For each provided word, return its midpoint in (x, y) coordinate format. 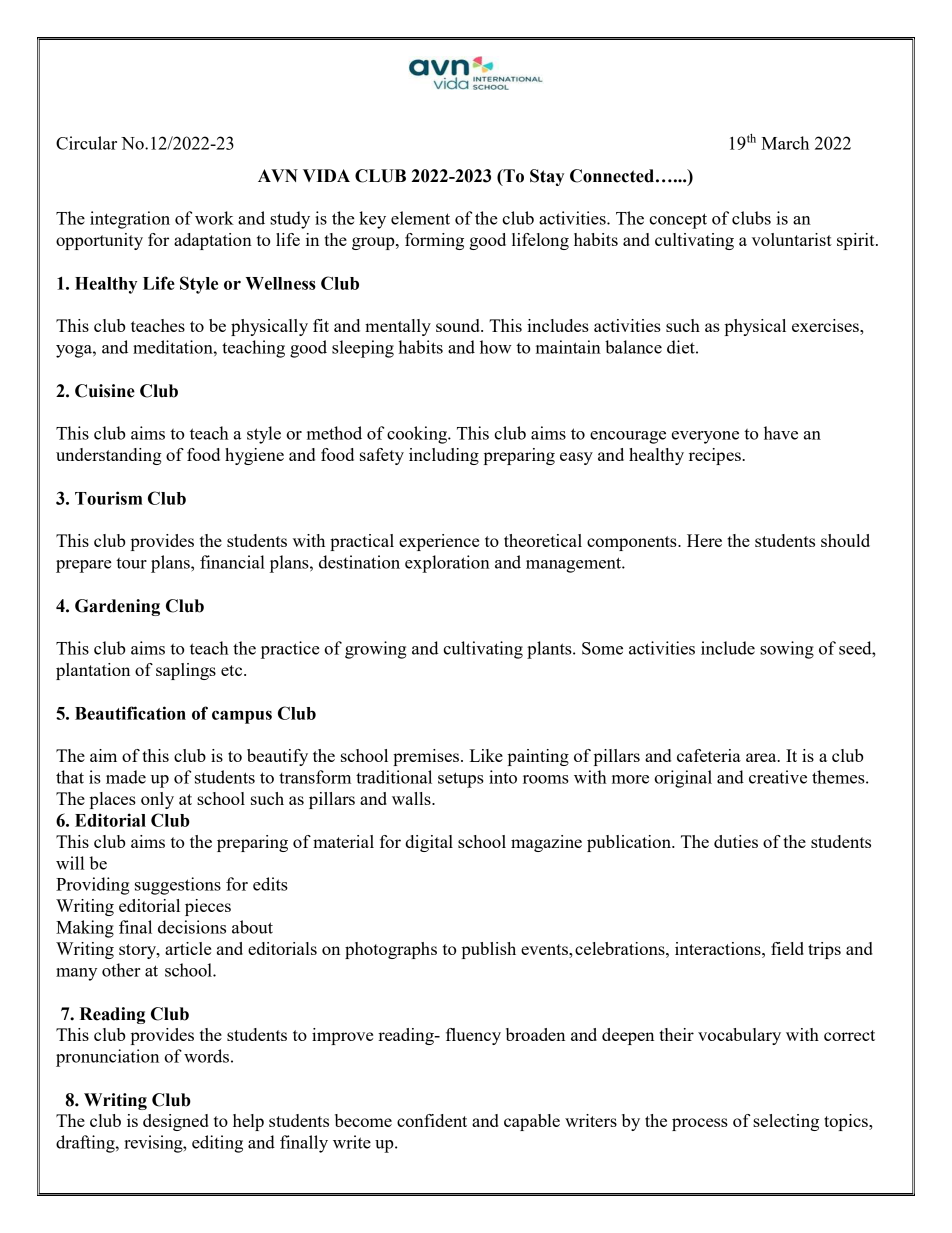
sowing (787, 650)
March (785, 143)
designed (176, 1122)
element (420, 218)
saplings (186, 671)
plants (550, 650)
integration (130, 220)
